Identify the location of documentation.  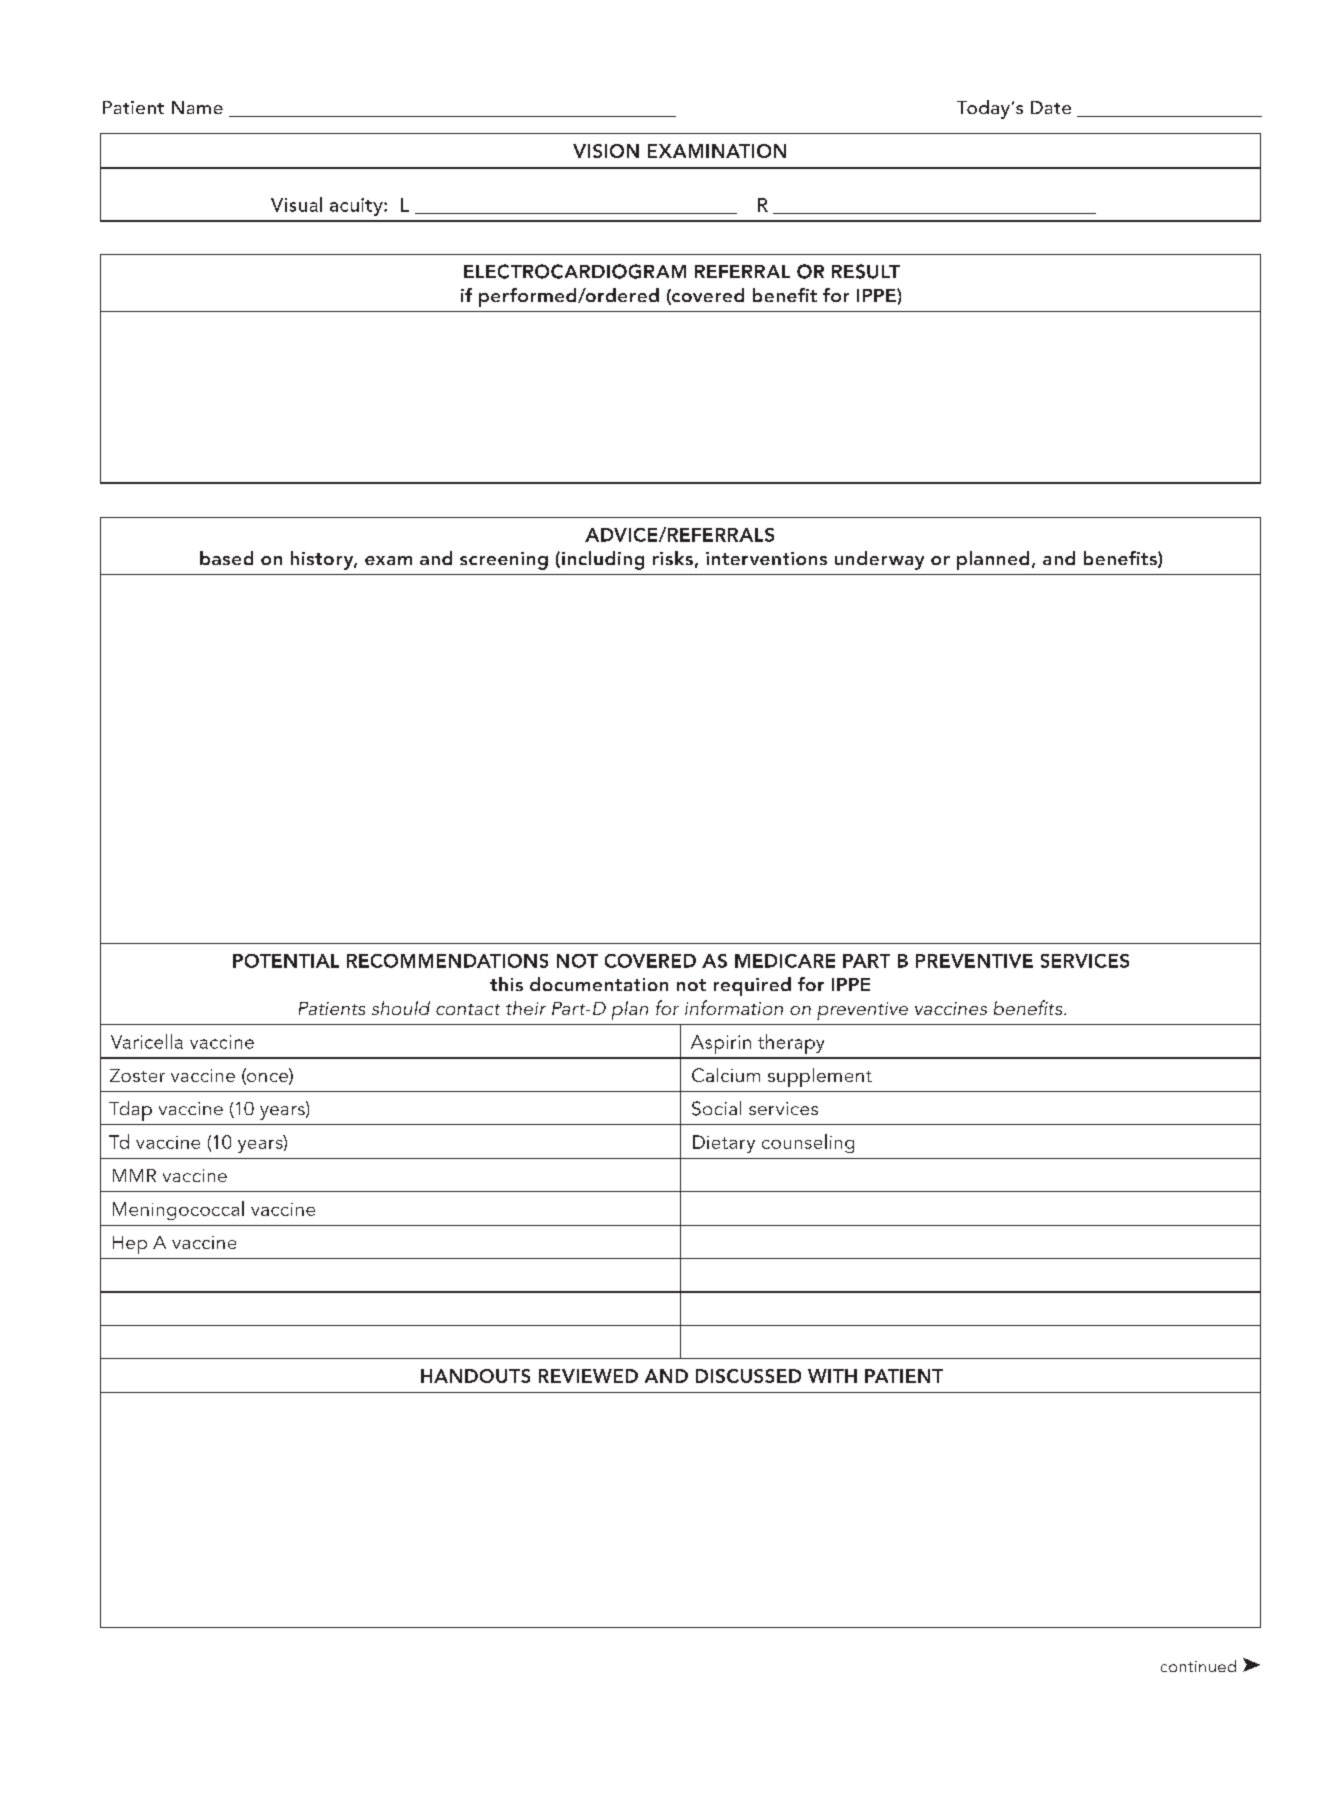
(599, 984).
